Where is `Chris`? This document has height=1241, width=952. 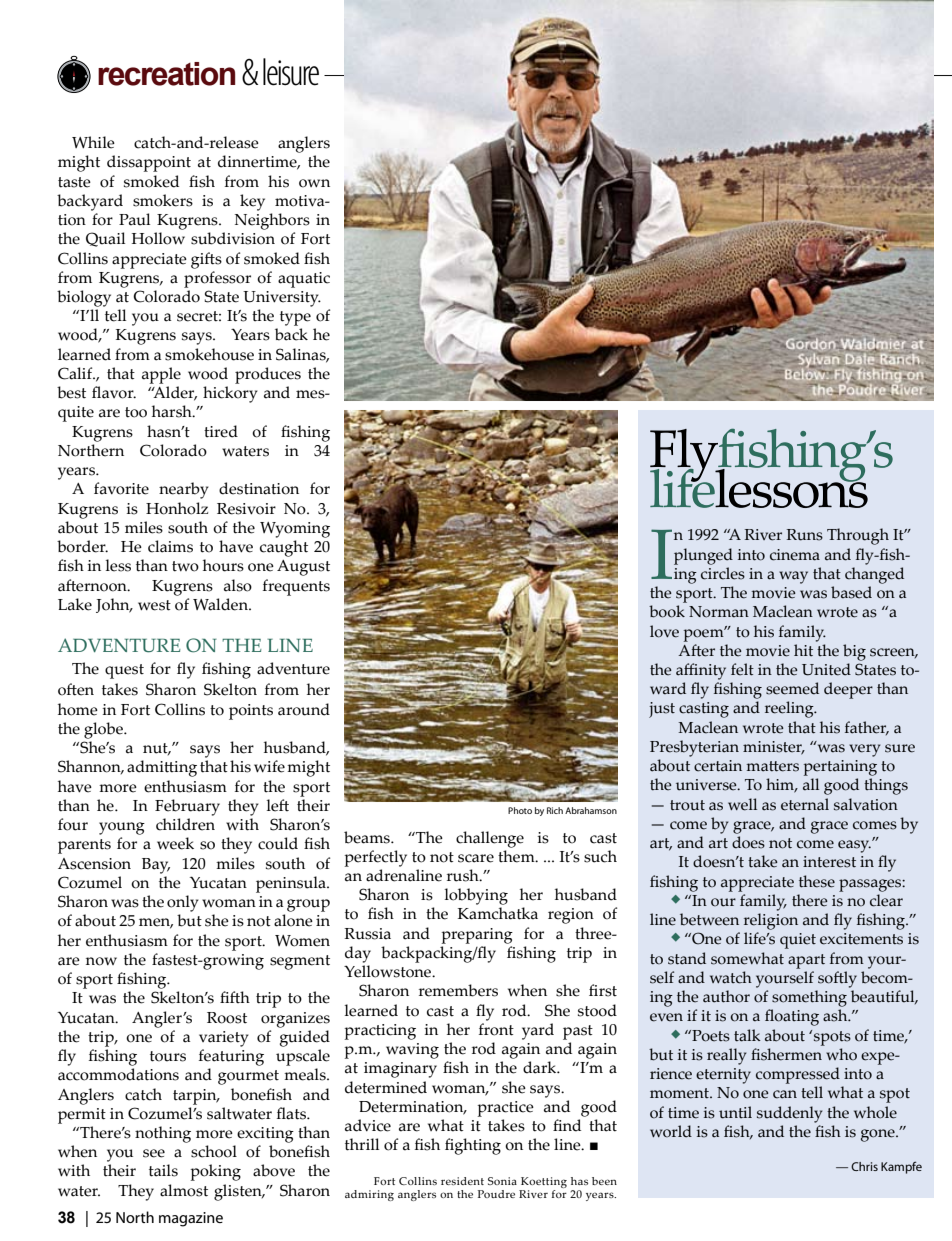
Chris is located at coordinates (864, 1166).
